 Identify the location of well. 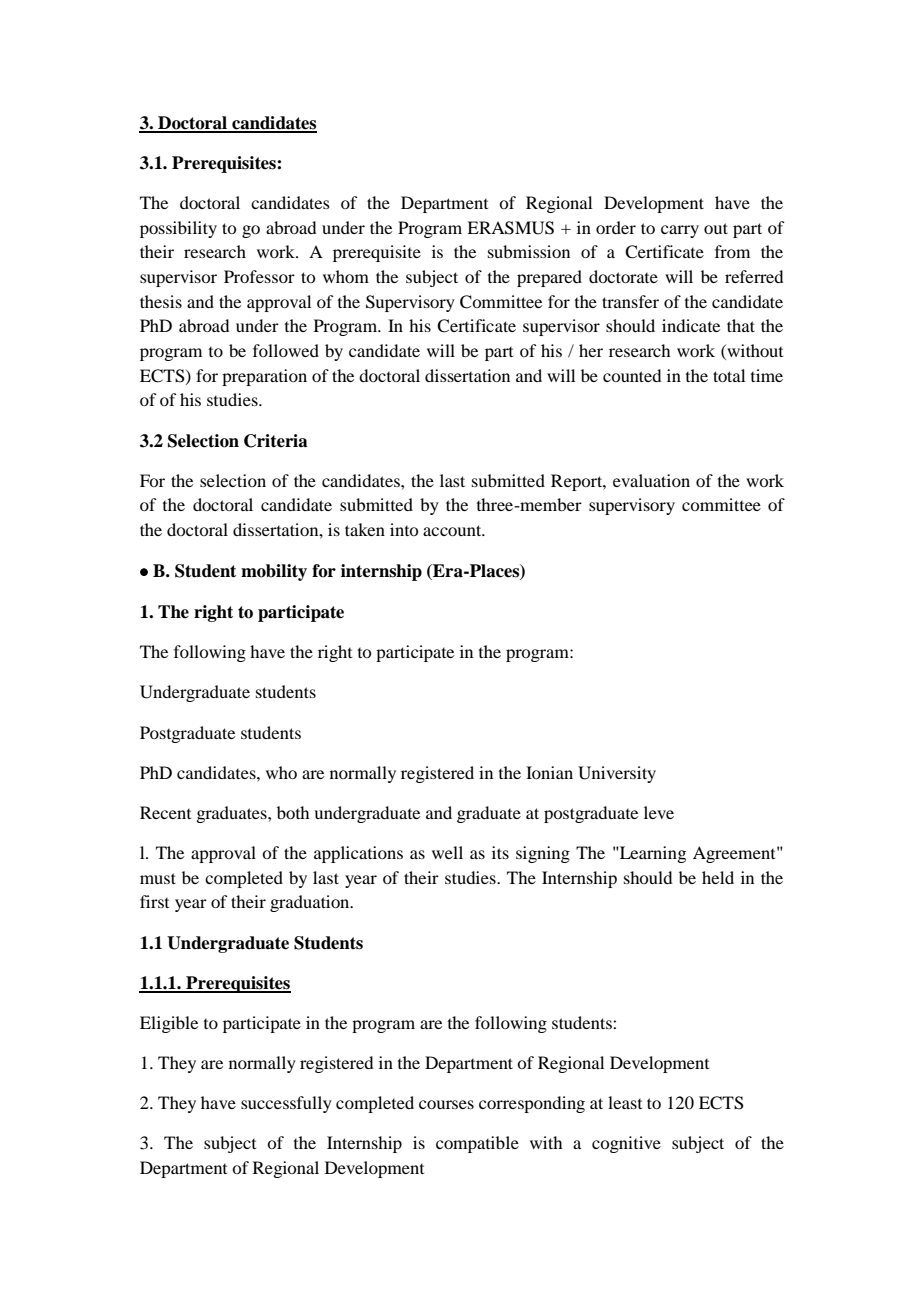
(447, 852).
